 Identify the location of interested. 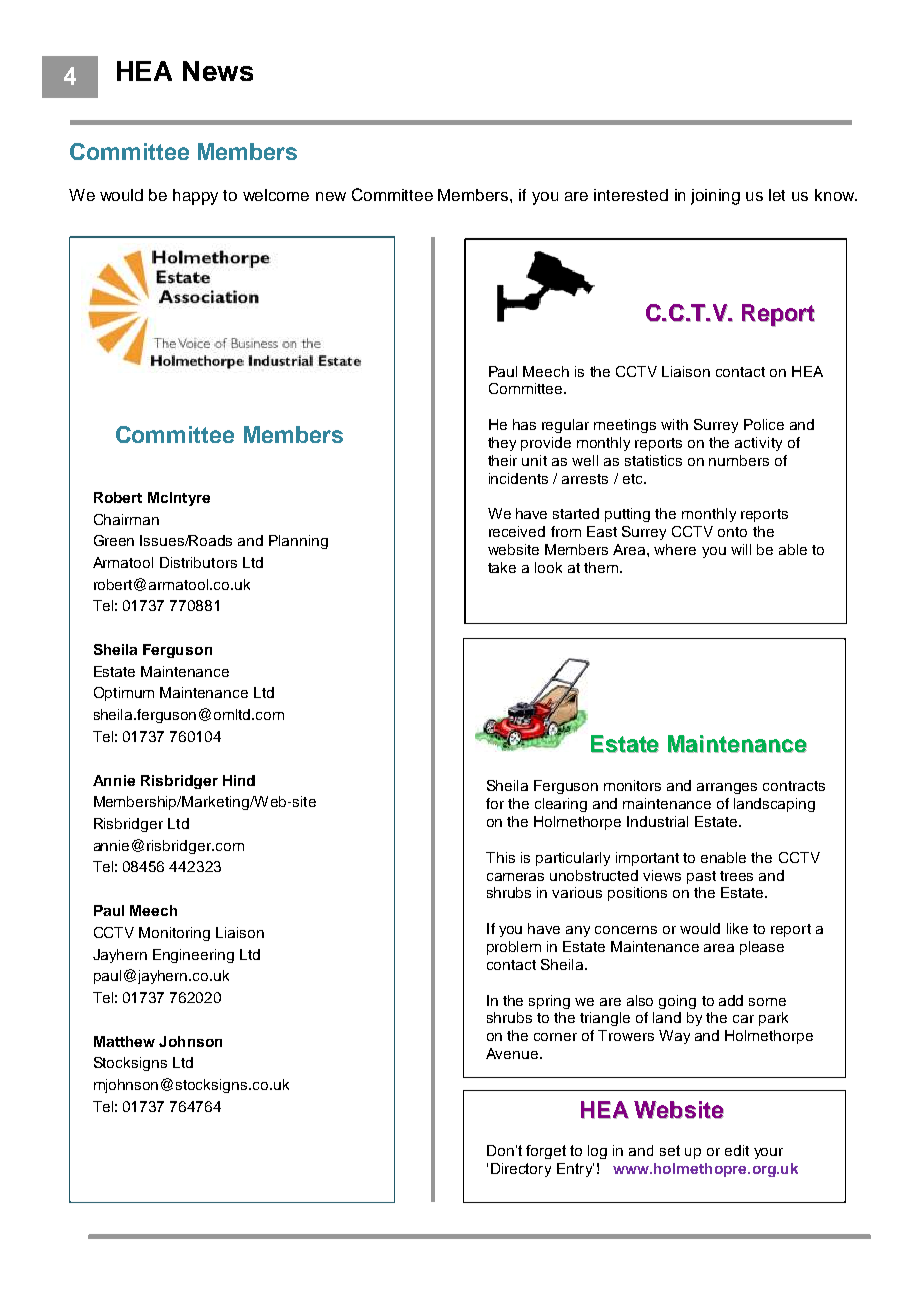
(631, 195).
